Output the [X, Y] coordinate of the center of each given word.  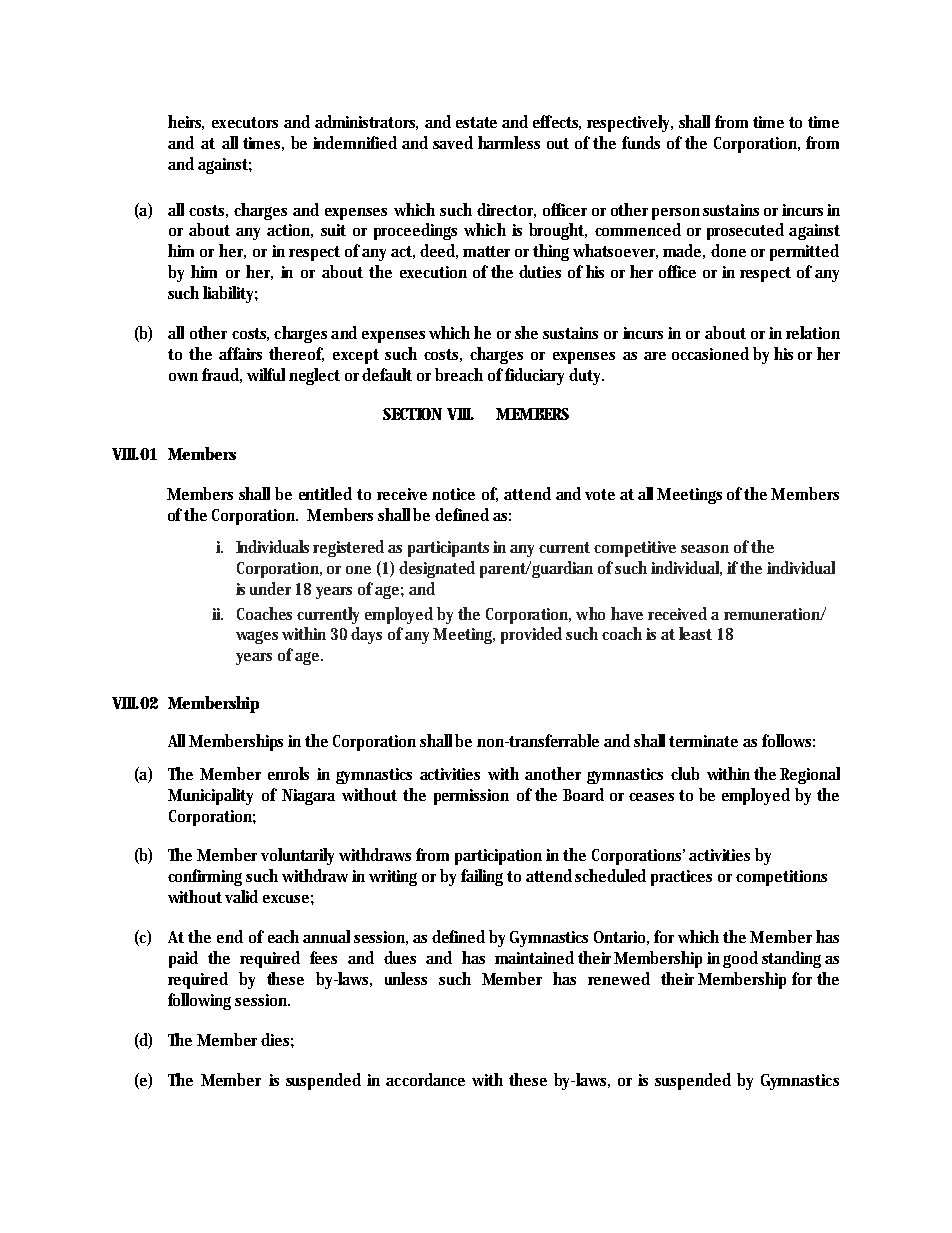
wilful [266, 374]
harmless [509, 142]
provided [531, 635]
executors [245, 122]
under [270, 588]
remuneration [774, 614]
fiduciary [537, 376]
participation [501, 857]
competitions [781, 878]
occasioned [710, 353]
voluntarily [300, 856]
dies [277, 1040]
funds [641, 142]
